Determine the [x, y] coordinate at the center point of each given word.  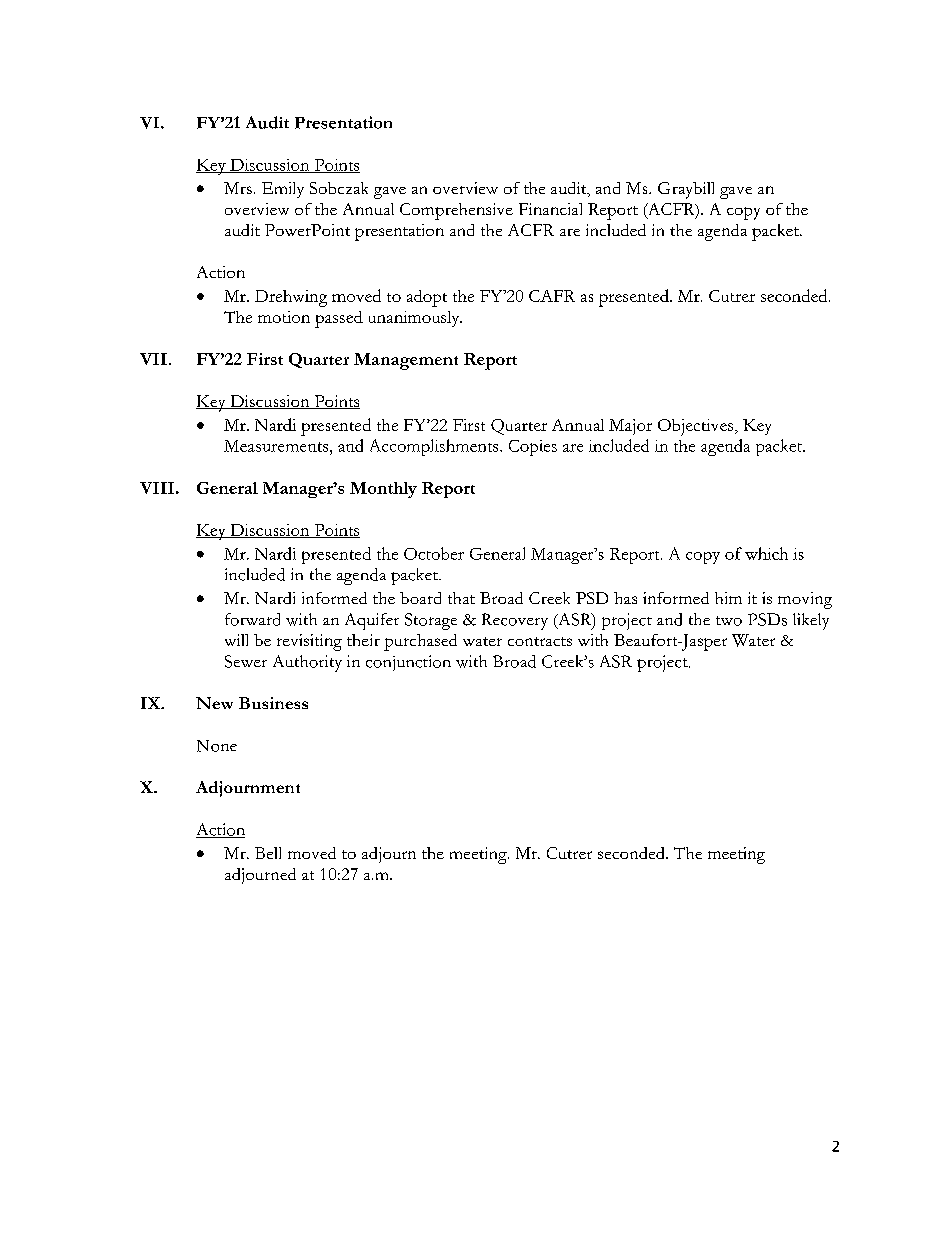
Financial [550, 209]
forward [252, 619]
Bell [268, 853]
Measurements [277, 446]
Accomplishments [435, 447]
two [729, 621]
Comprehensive [456, 211]
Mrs [238, 188]
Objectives [697, 427]
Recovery [515, 621]
